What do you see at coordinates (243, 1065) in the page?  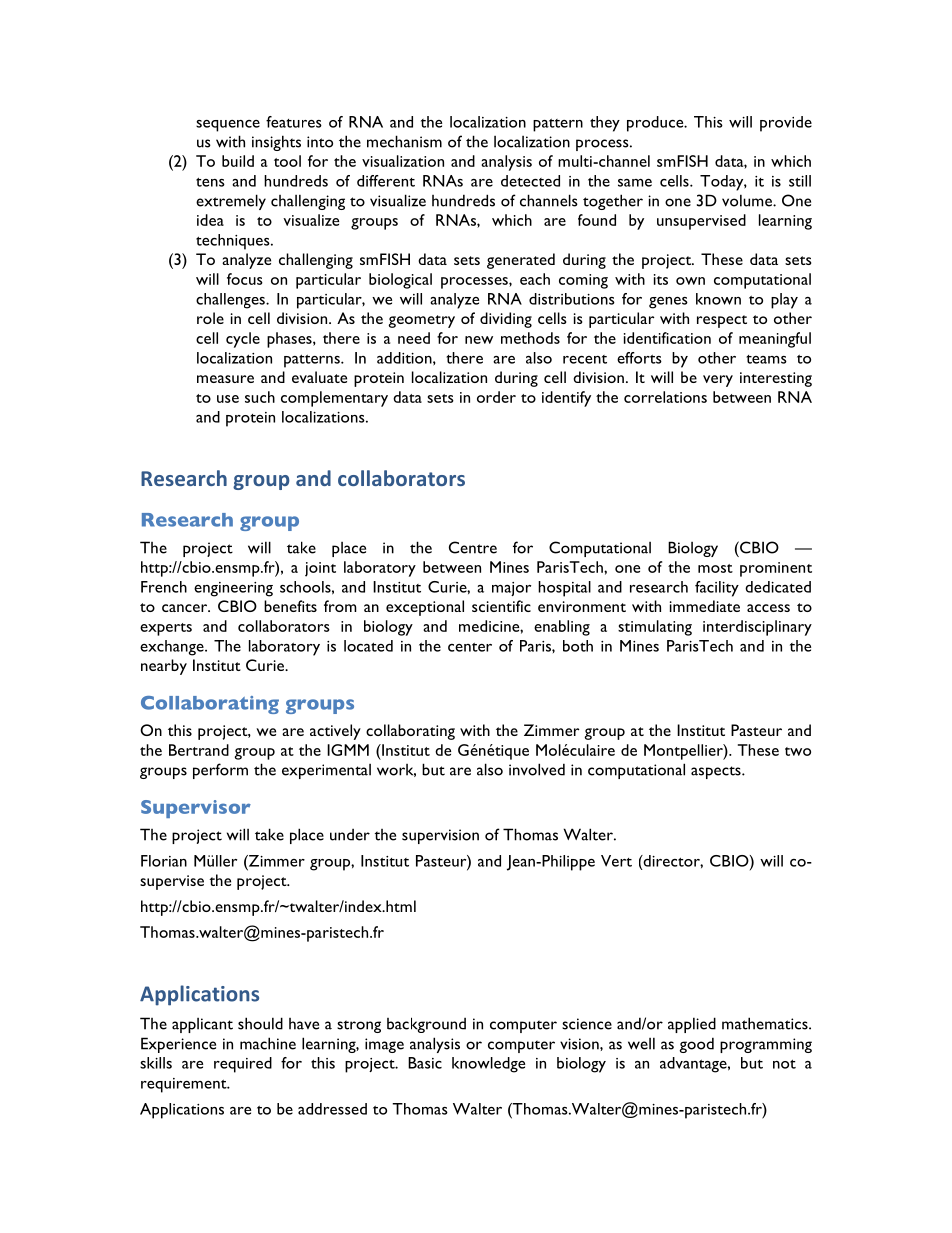 I see `required` at bounding box center [243, 1065].
